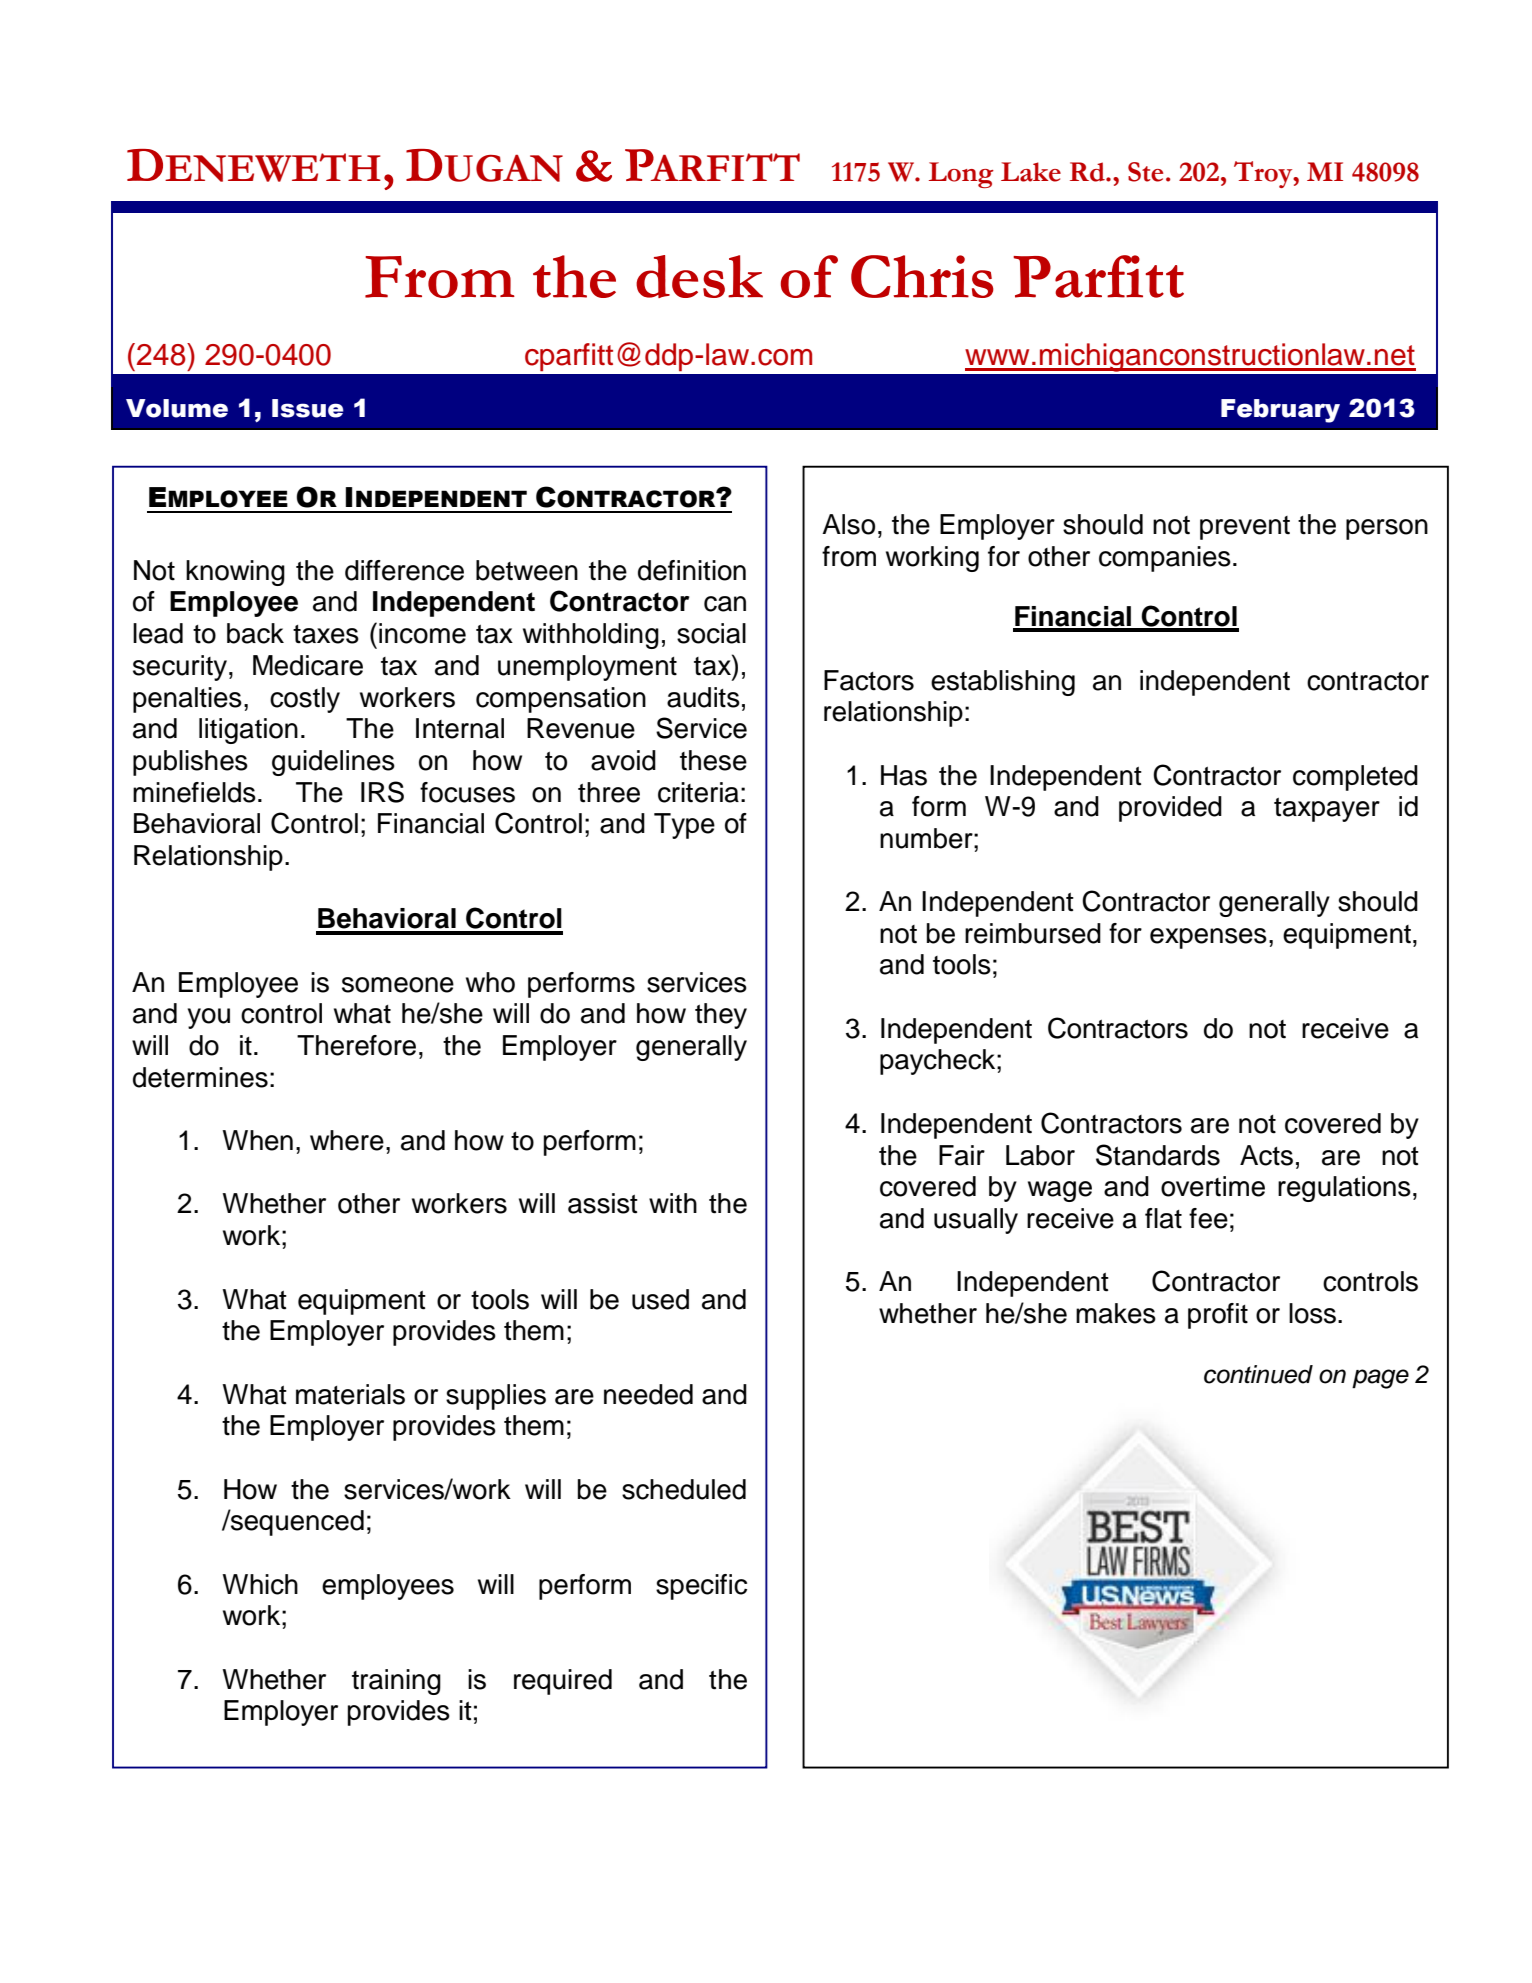 Image resolution: width=1532 pixels, height=1983 pixels. I want to click on knowing, so click(235, 573).
